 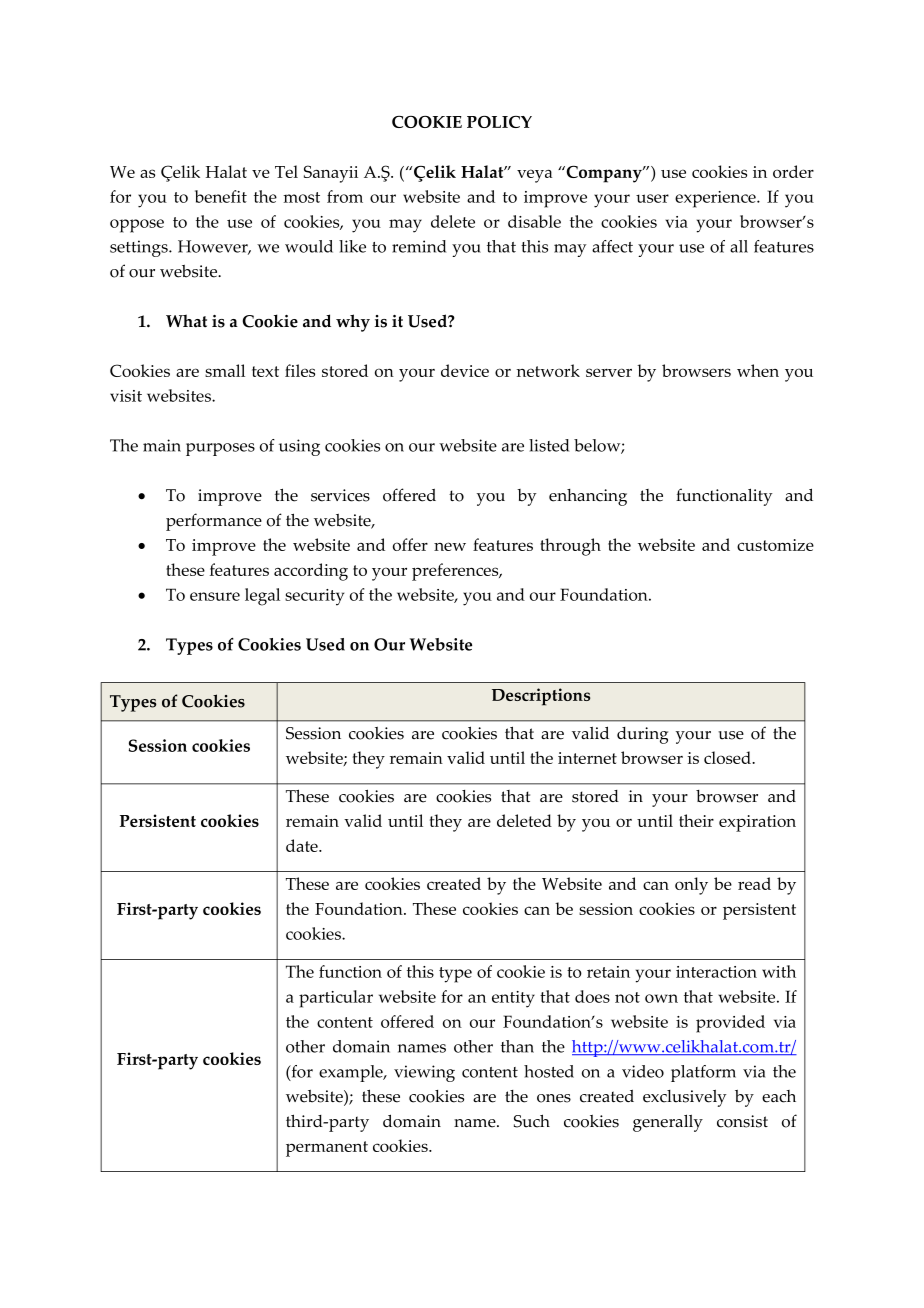 I want to click on experience, so click(x=716, y=199).
